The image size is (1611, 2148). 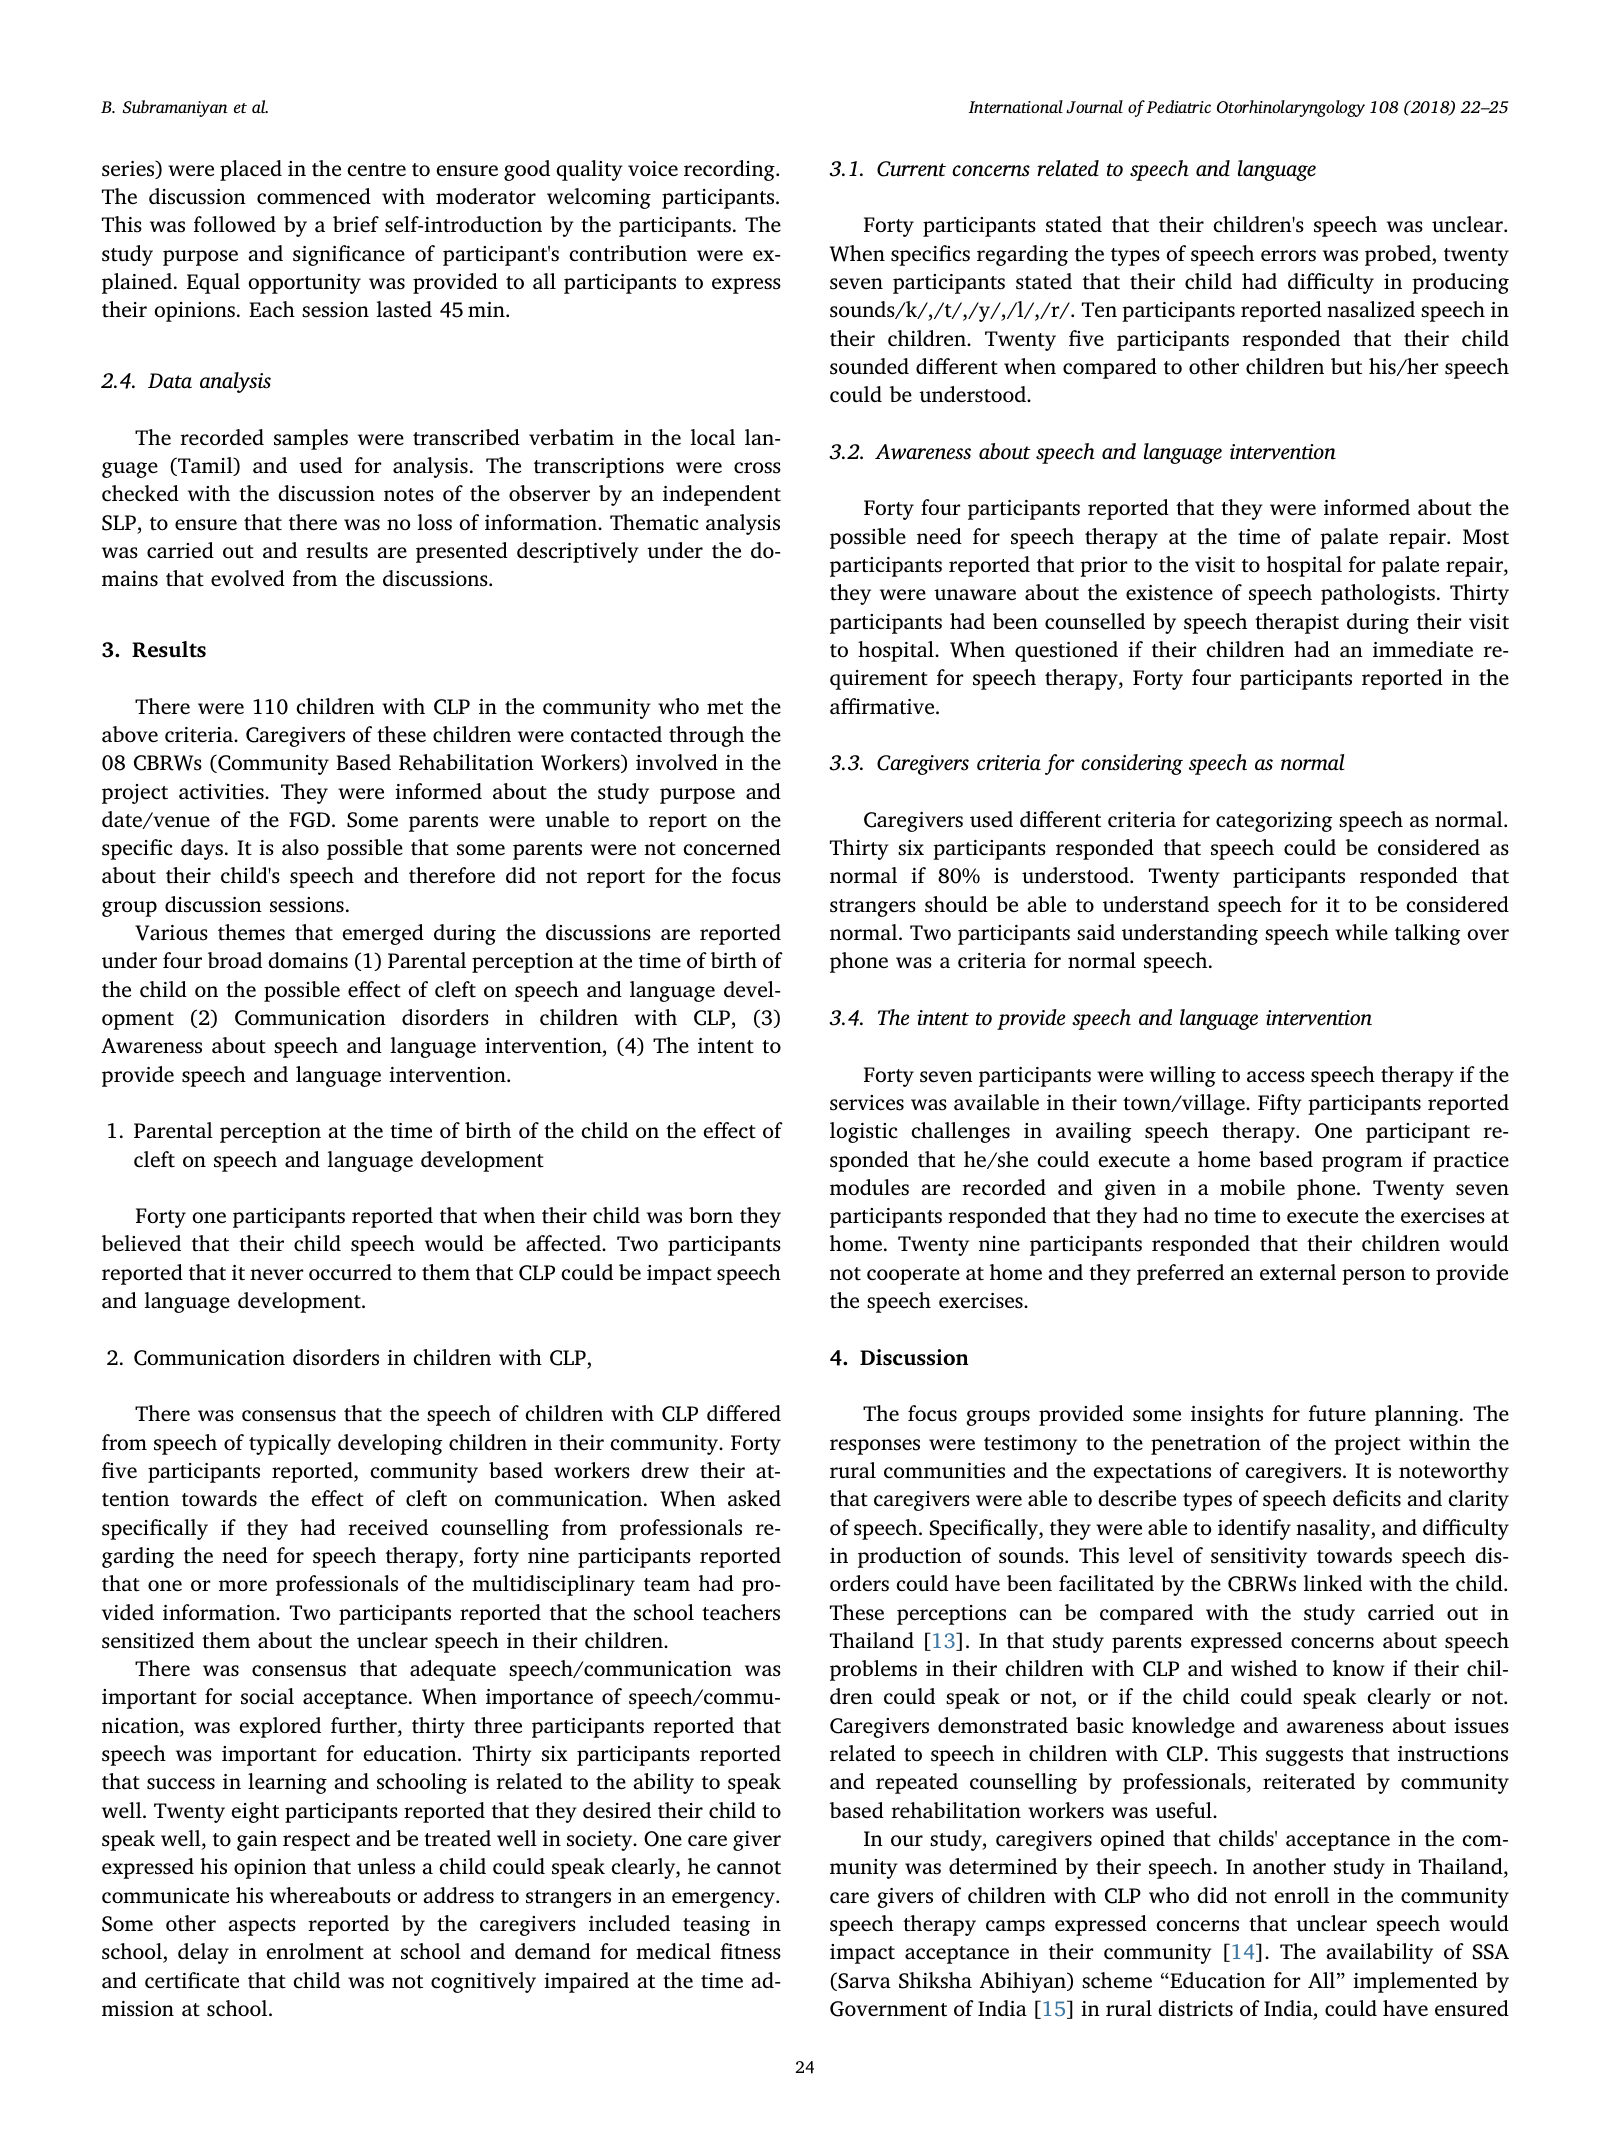 I want to click on received, so click(x=388, y=1527).
